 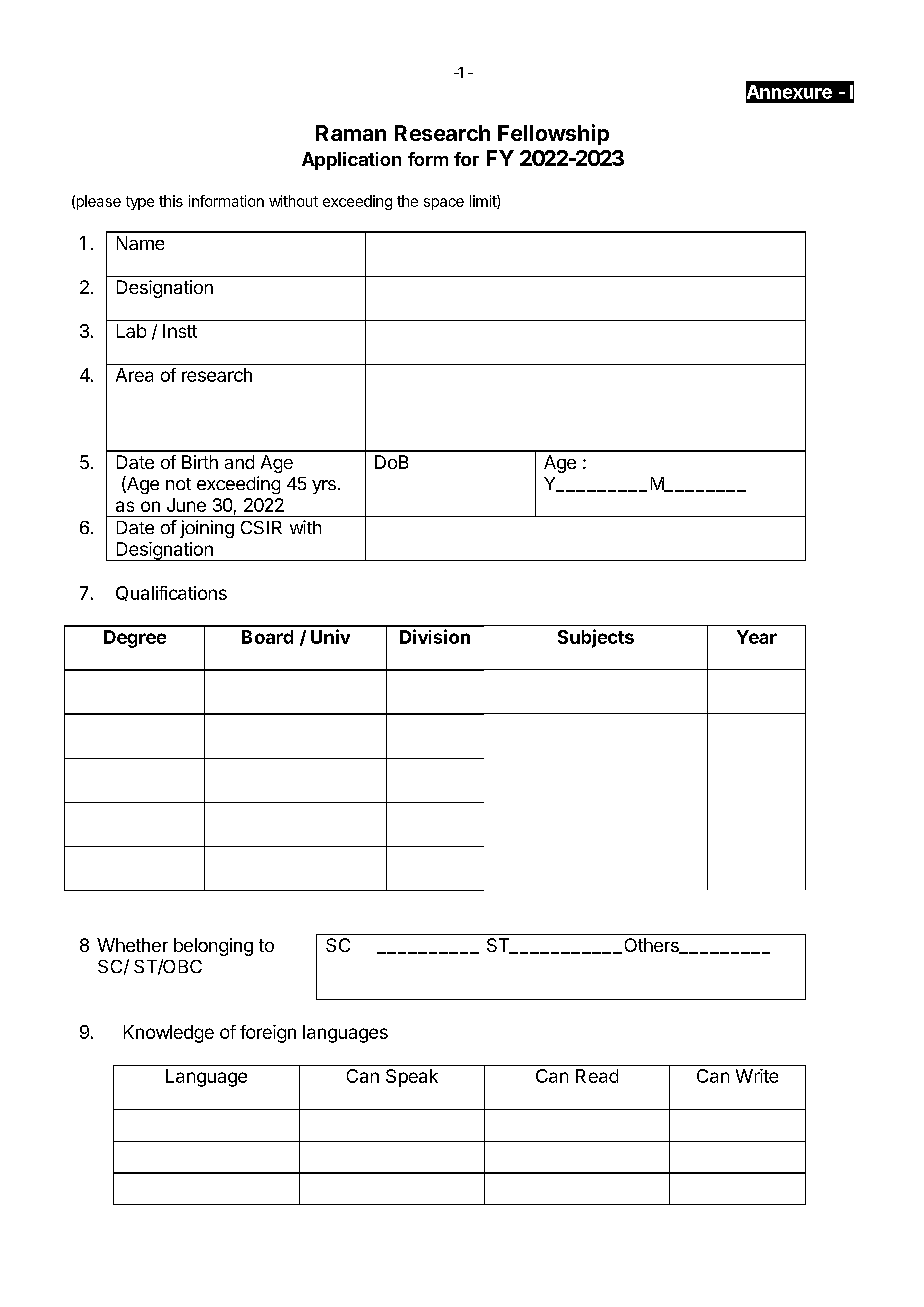 What do you see at coordinates (171, 201) in the image?
I see `this` at bounding box center [171, 201].
